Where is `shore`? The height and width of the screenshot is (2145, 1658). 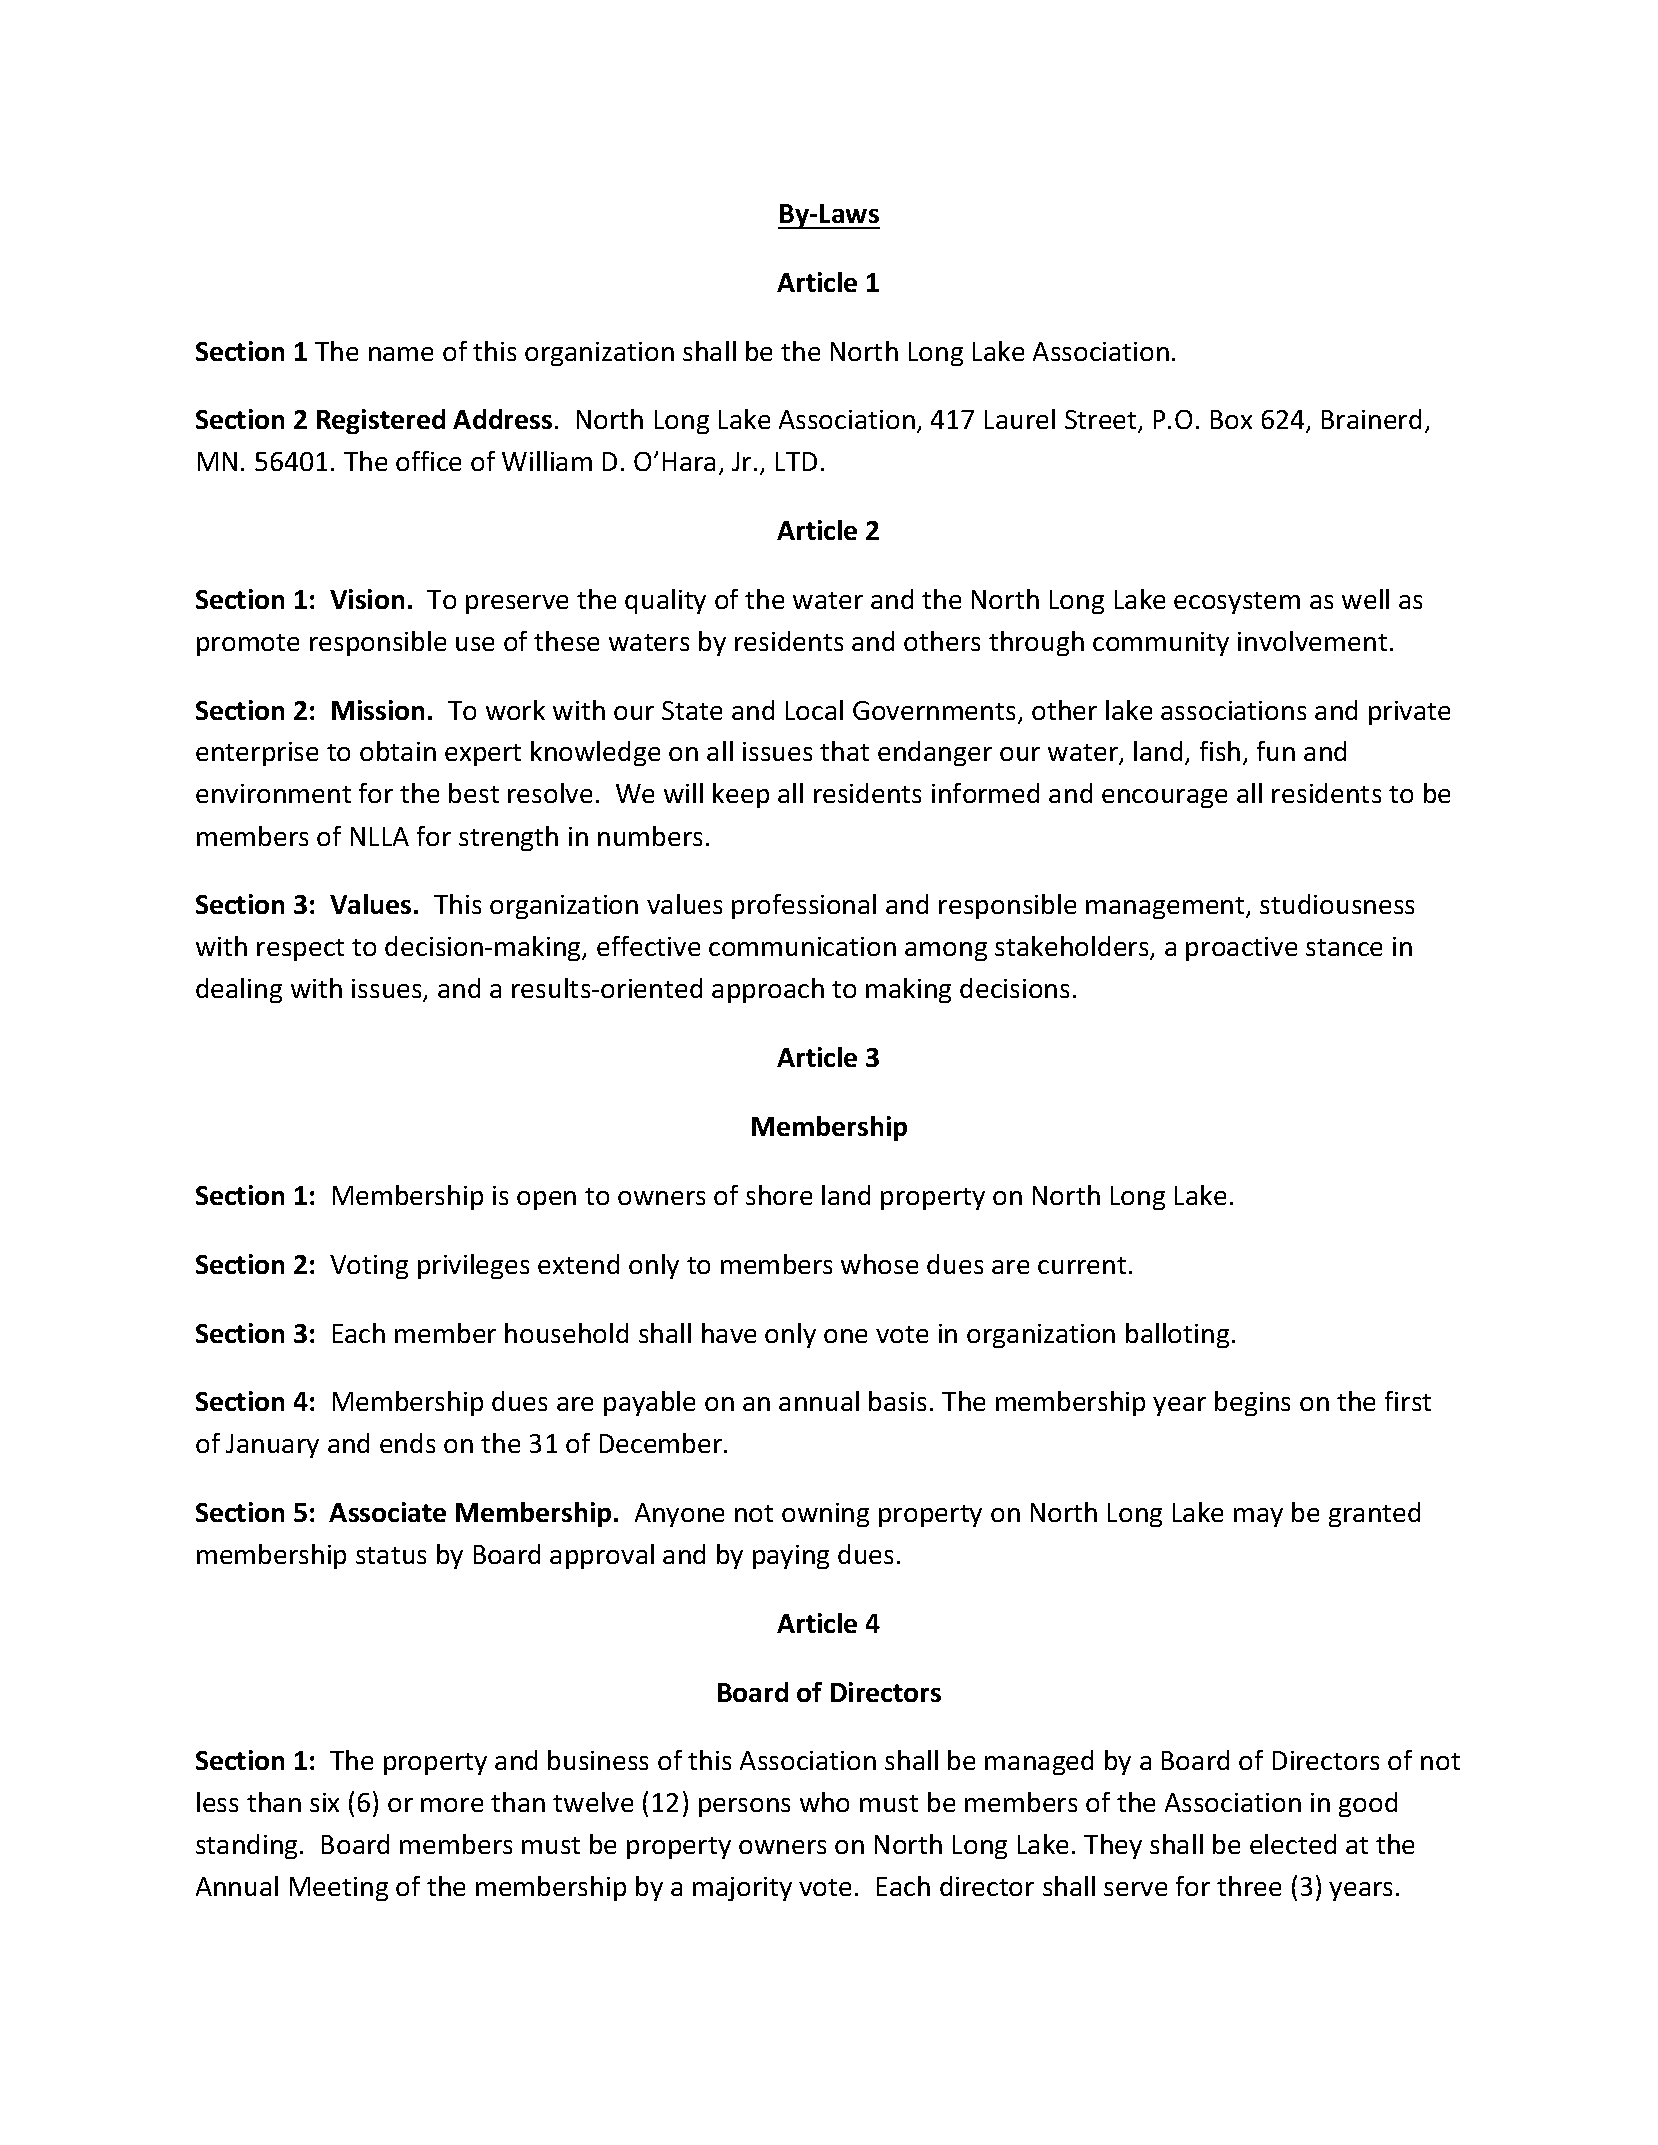
shore is located at coordinates (779, 1195).
